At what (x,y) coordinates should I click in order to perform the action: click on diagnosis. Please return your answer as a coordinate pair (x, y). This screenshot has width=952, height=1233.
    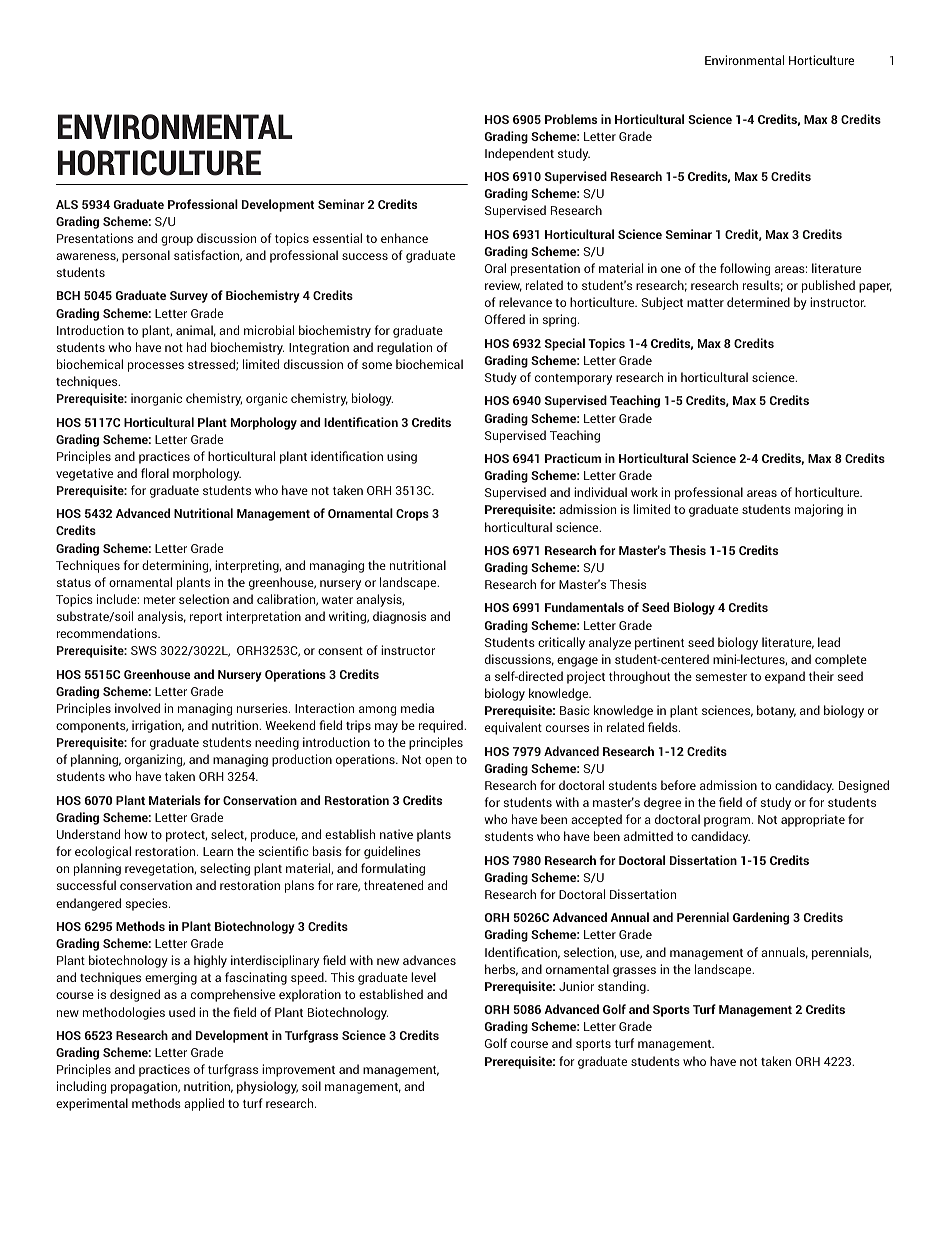
    Looking at the image, I should click on (399, 617).
